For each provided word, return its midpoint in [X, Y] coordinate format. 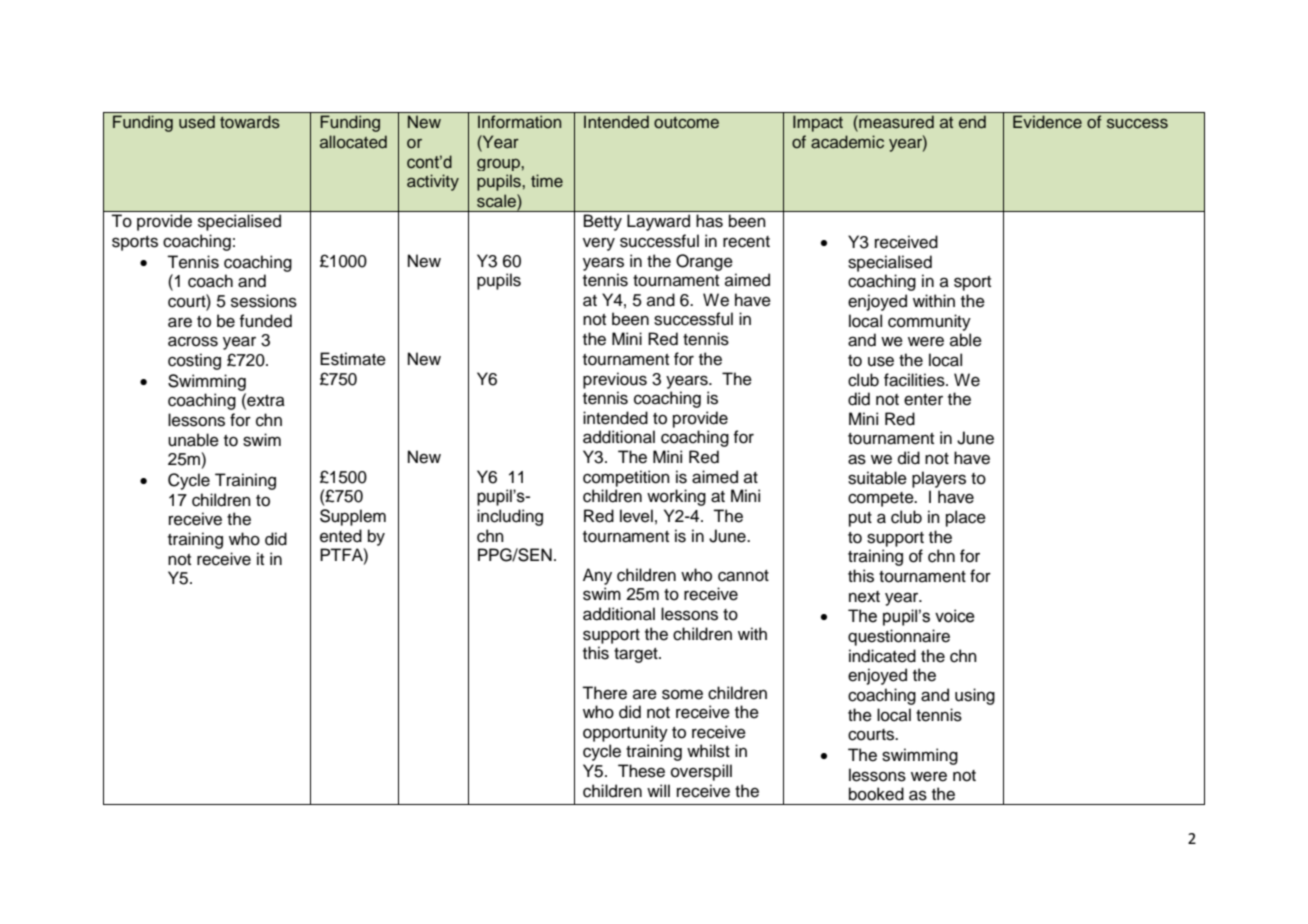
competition [626, 478]
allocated [353, 142]
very [599, 244]
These [641, 771]
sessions [264, 301]
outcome [686, 123]
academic [847, 142]
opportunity [625, 733]
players [939, 479]
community [929, 322]
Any [597, 576]
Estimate [353, 359]
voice [955, 616]
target [637, 655]
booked [876, 794]
